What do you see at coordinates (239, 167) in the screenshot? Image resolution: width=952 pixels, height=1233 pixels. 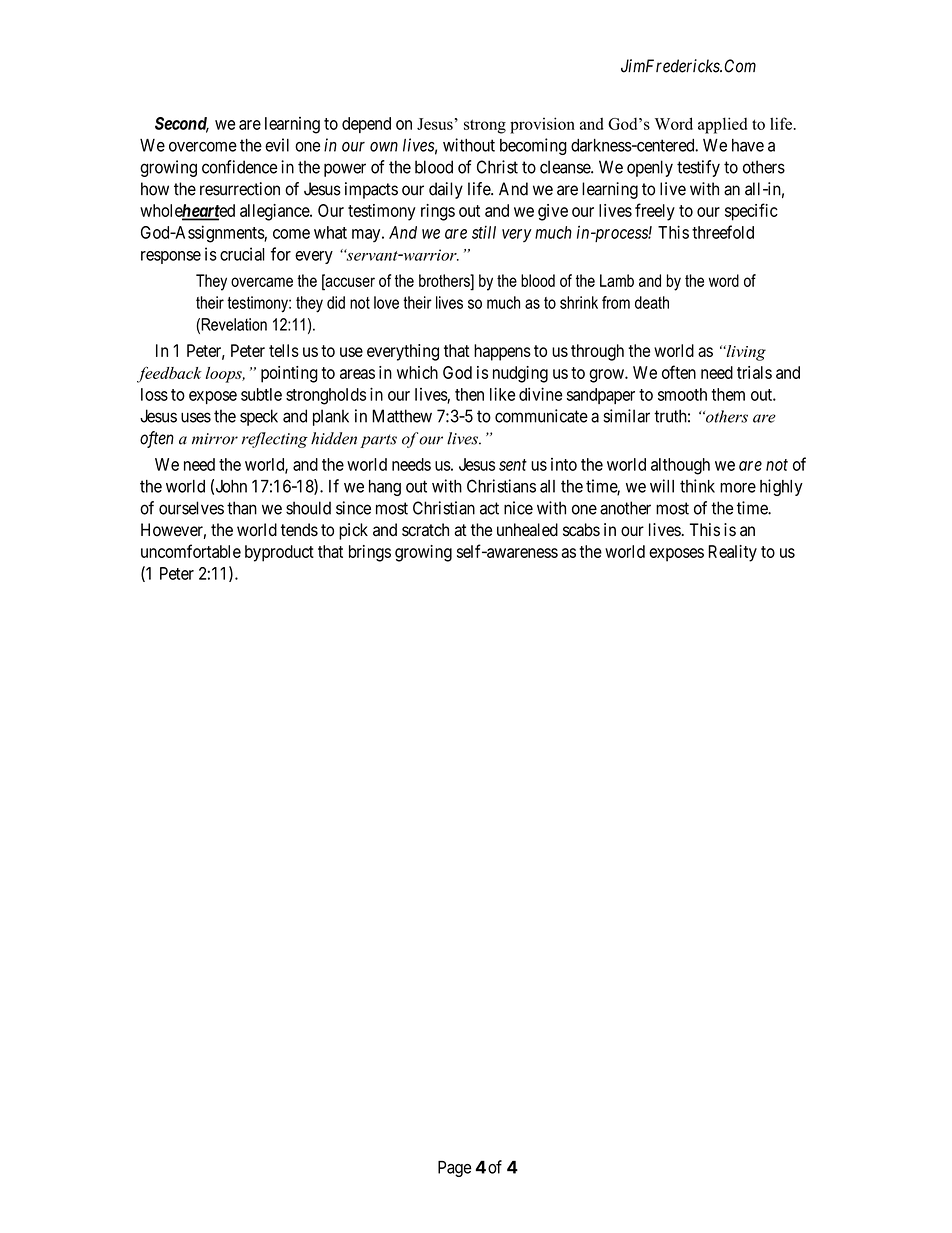 I see `confidence` at bounding box center [239, 167].
